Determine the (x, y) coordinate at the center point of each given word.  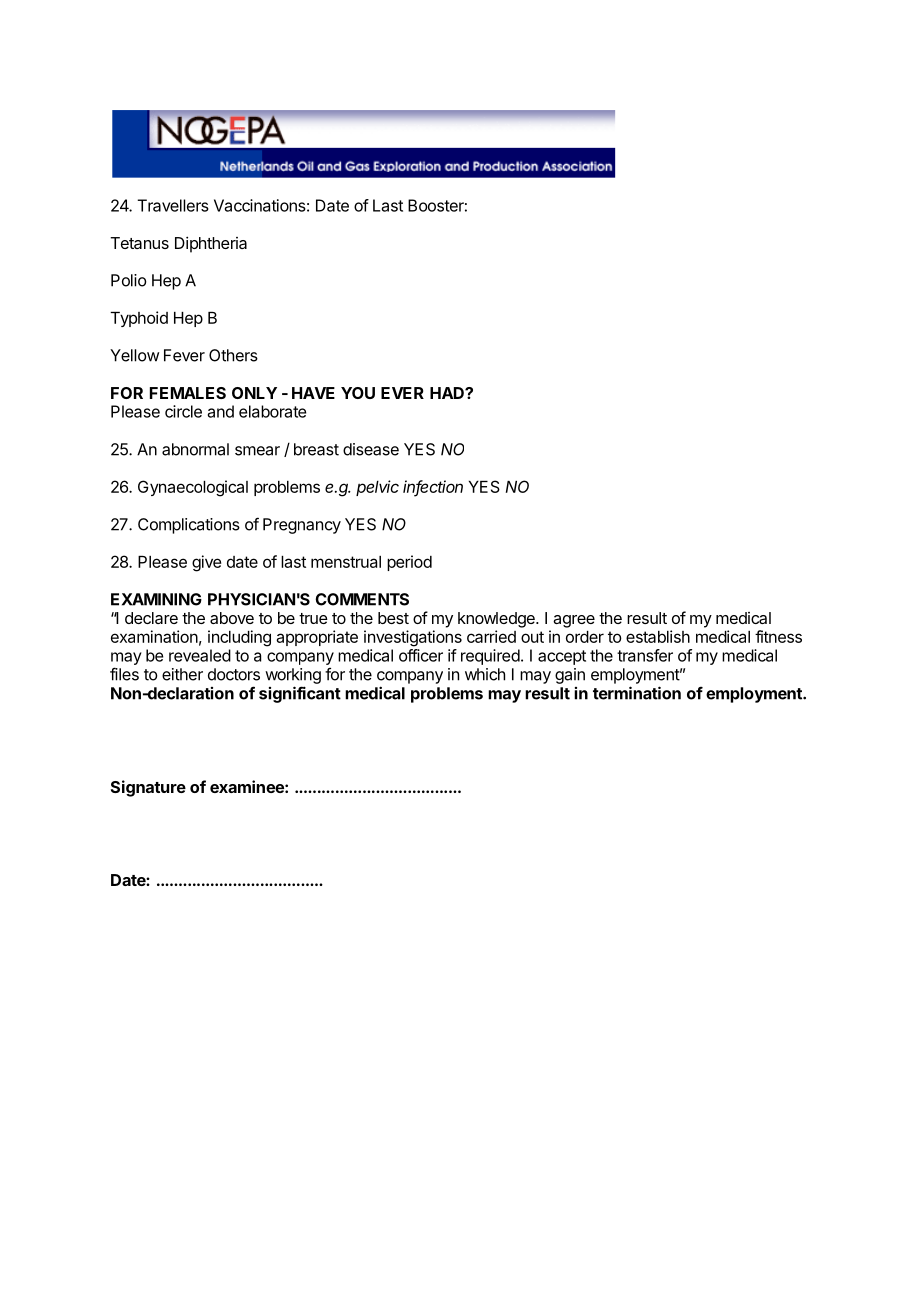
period (409, 563)
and (221, 411)
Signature (148, 788)
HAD (448, 393)
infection (433, 487)
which (485, 674)
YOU (358, 393)
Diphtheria (211, 244)
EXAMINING (156, 599)
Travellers (173, 205)
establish (658, 636)
